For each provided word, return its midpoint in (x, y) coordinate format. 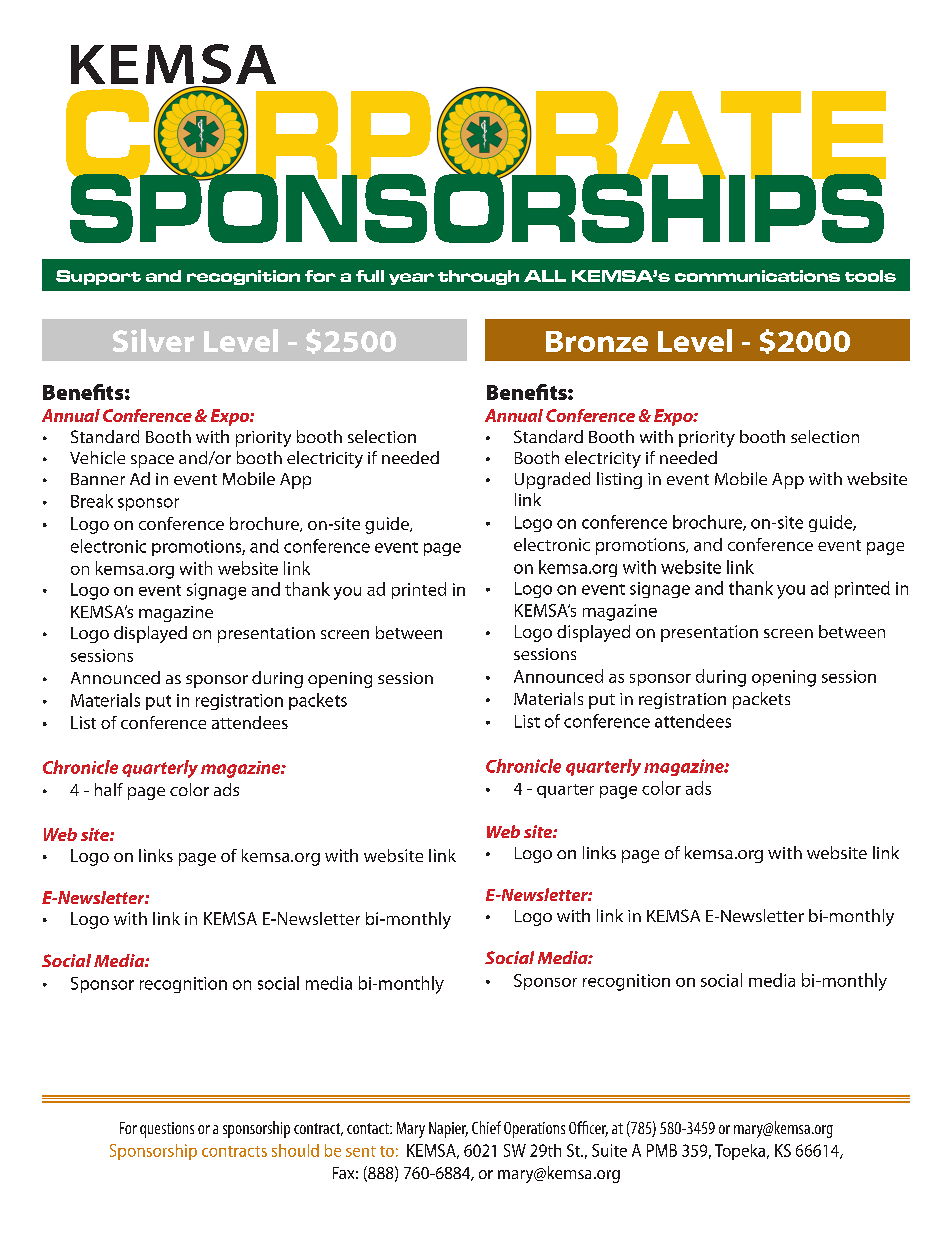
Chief (486, 1127)
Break (92, 501)
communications (757, 276)
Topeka (741, 1152)
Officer (588, 1129)
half (109, 789)
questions (167, 1130)
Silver (153, 340)
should (295, 1150)
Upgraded (552, 480)
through (478, 277)
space (152, 461)
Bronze (597, 341)
